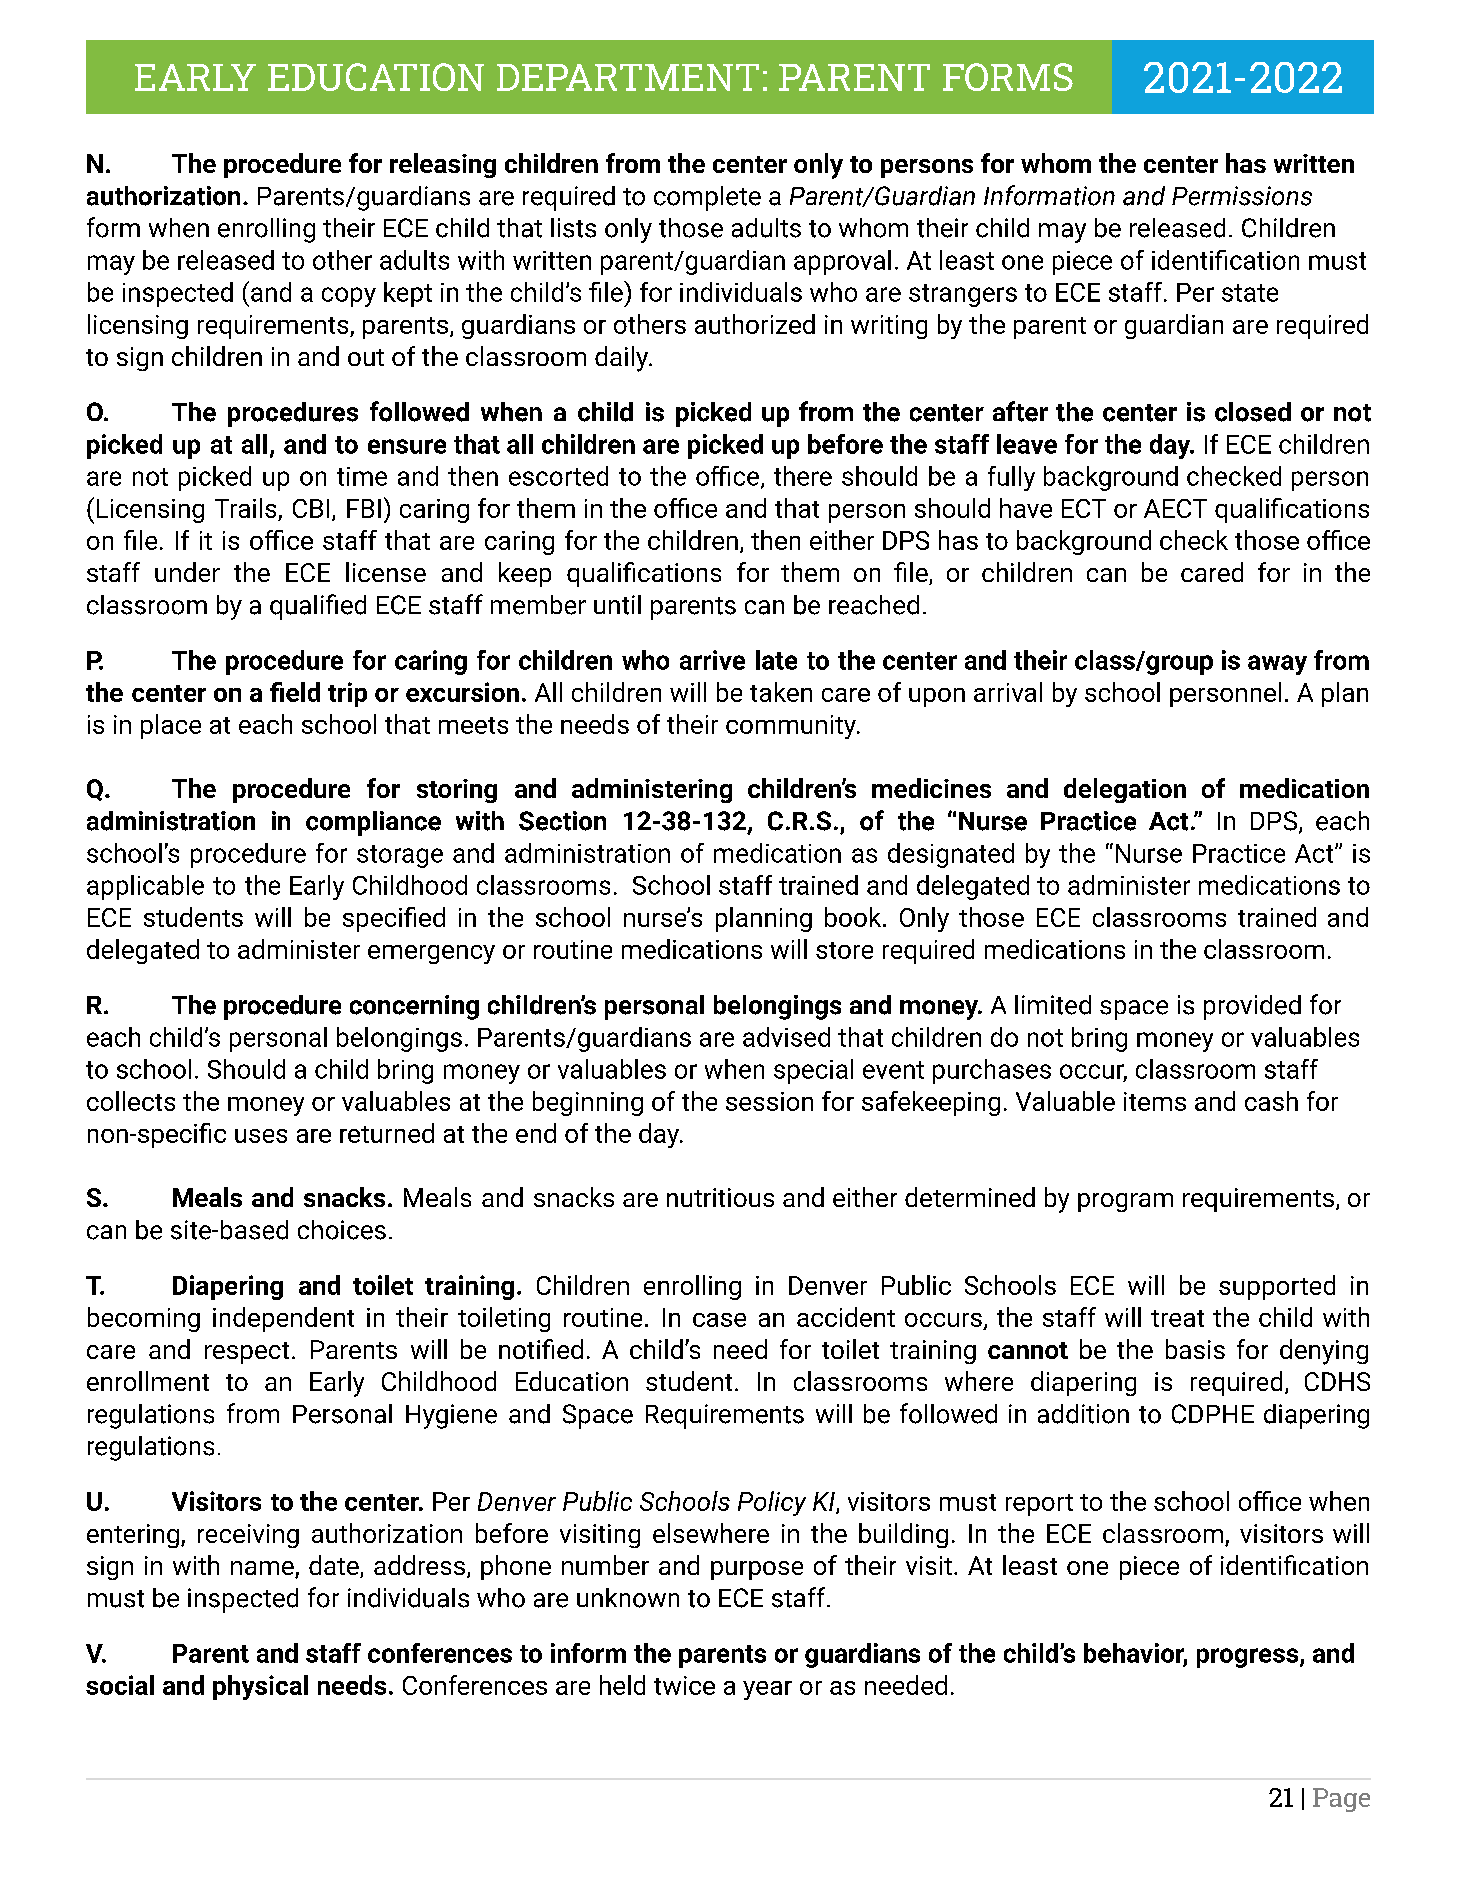 The image size is (1457, 1886). What do you see at coordinates (1277, 665) in the page?
I see `away` at bounding box center [1277, 665].
